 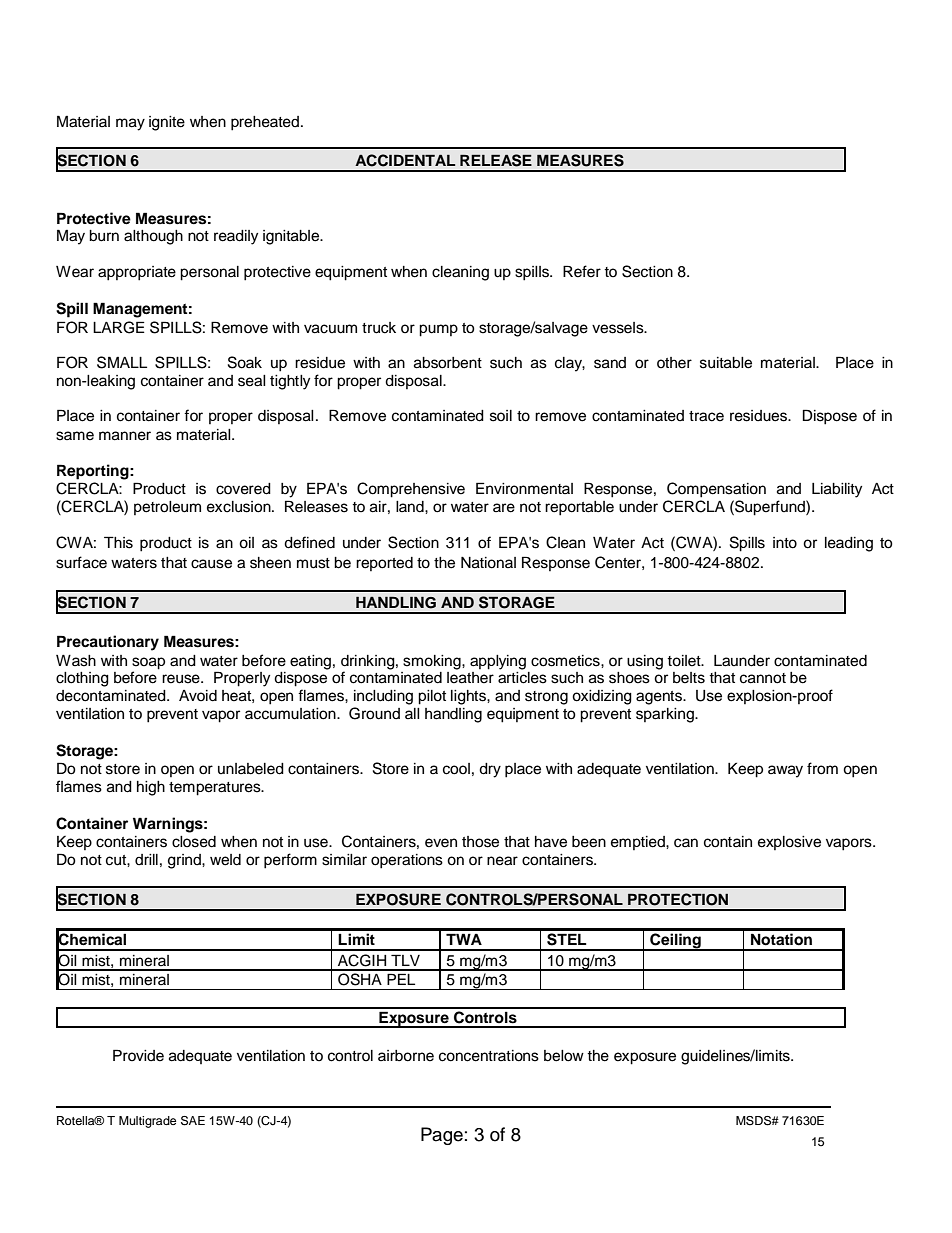 What do you see at coordinates (411, 490) in the page?
I see `Comprehensive` at bounding box center [411, 490].
